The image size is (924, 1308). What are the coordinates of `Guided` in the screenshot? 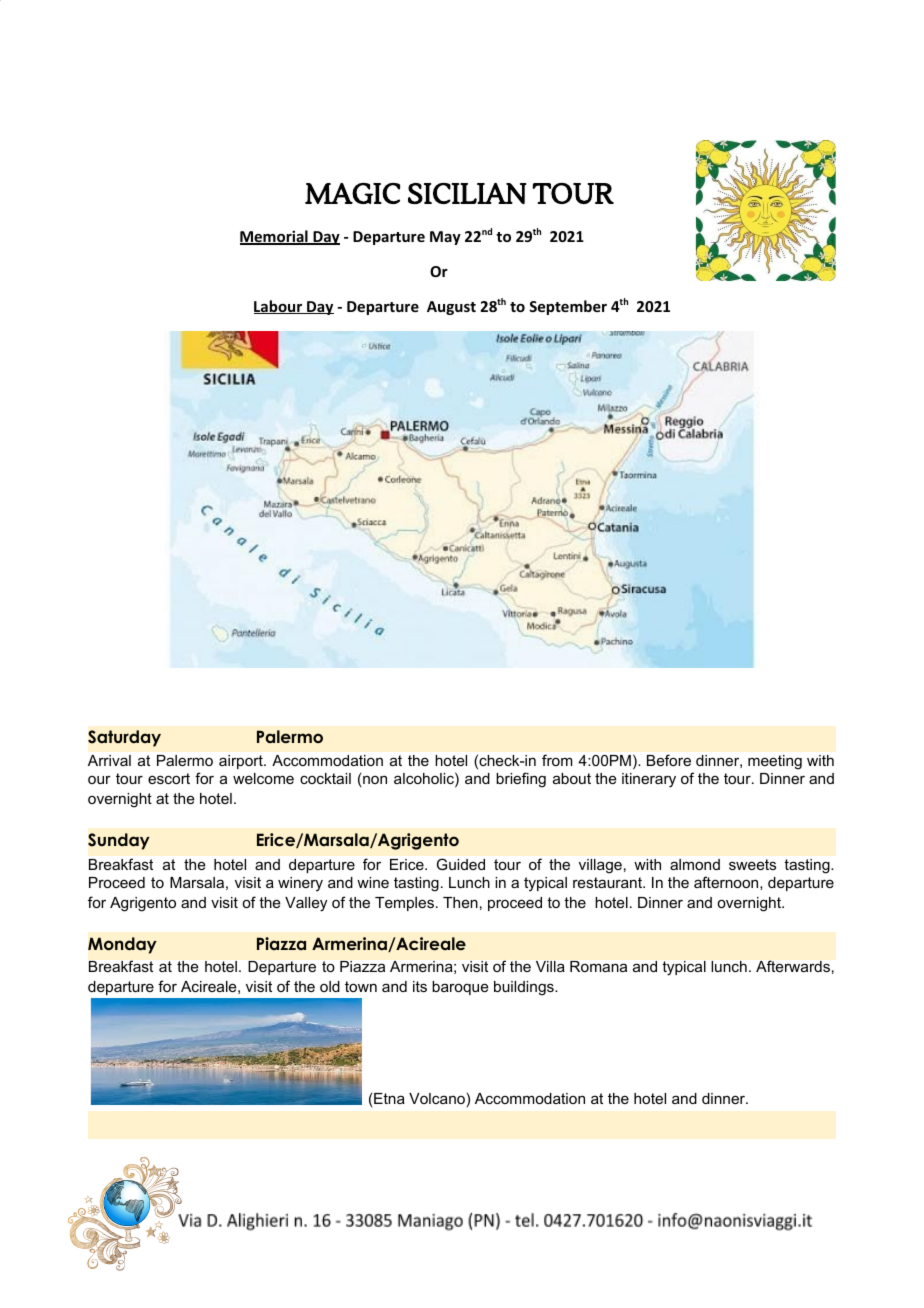 It's located at (461, 864).
